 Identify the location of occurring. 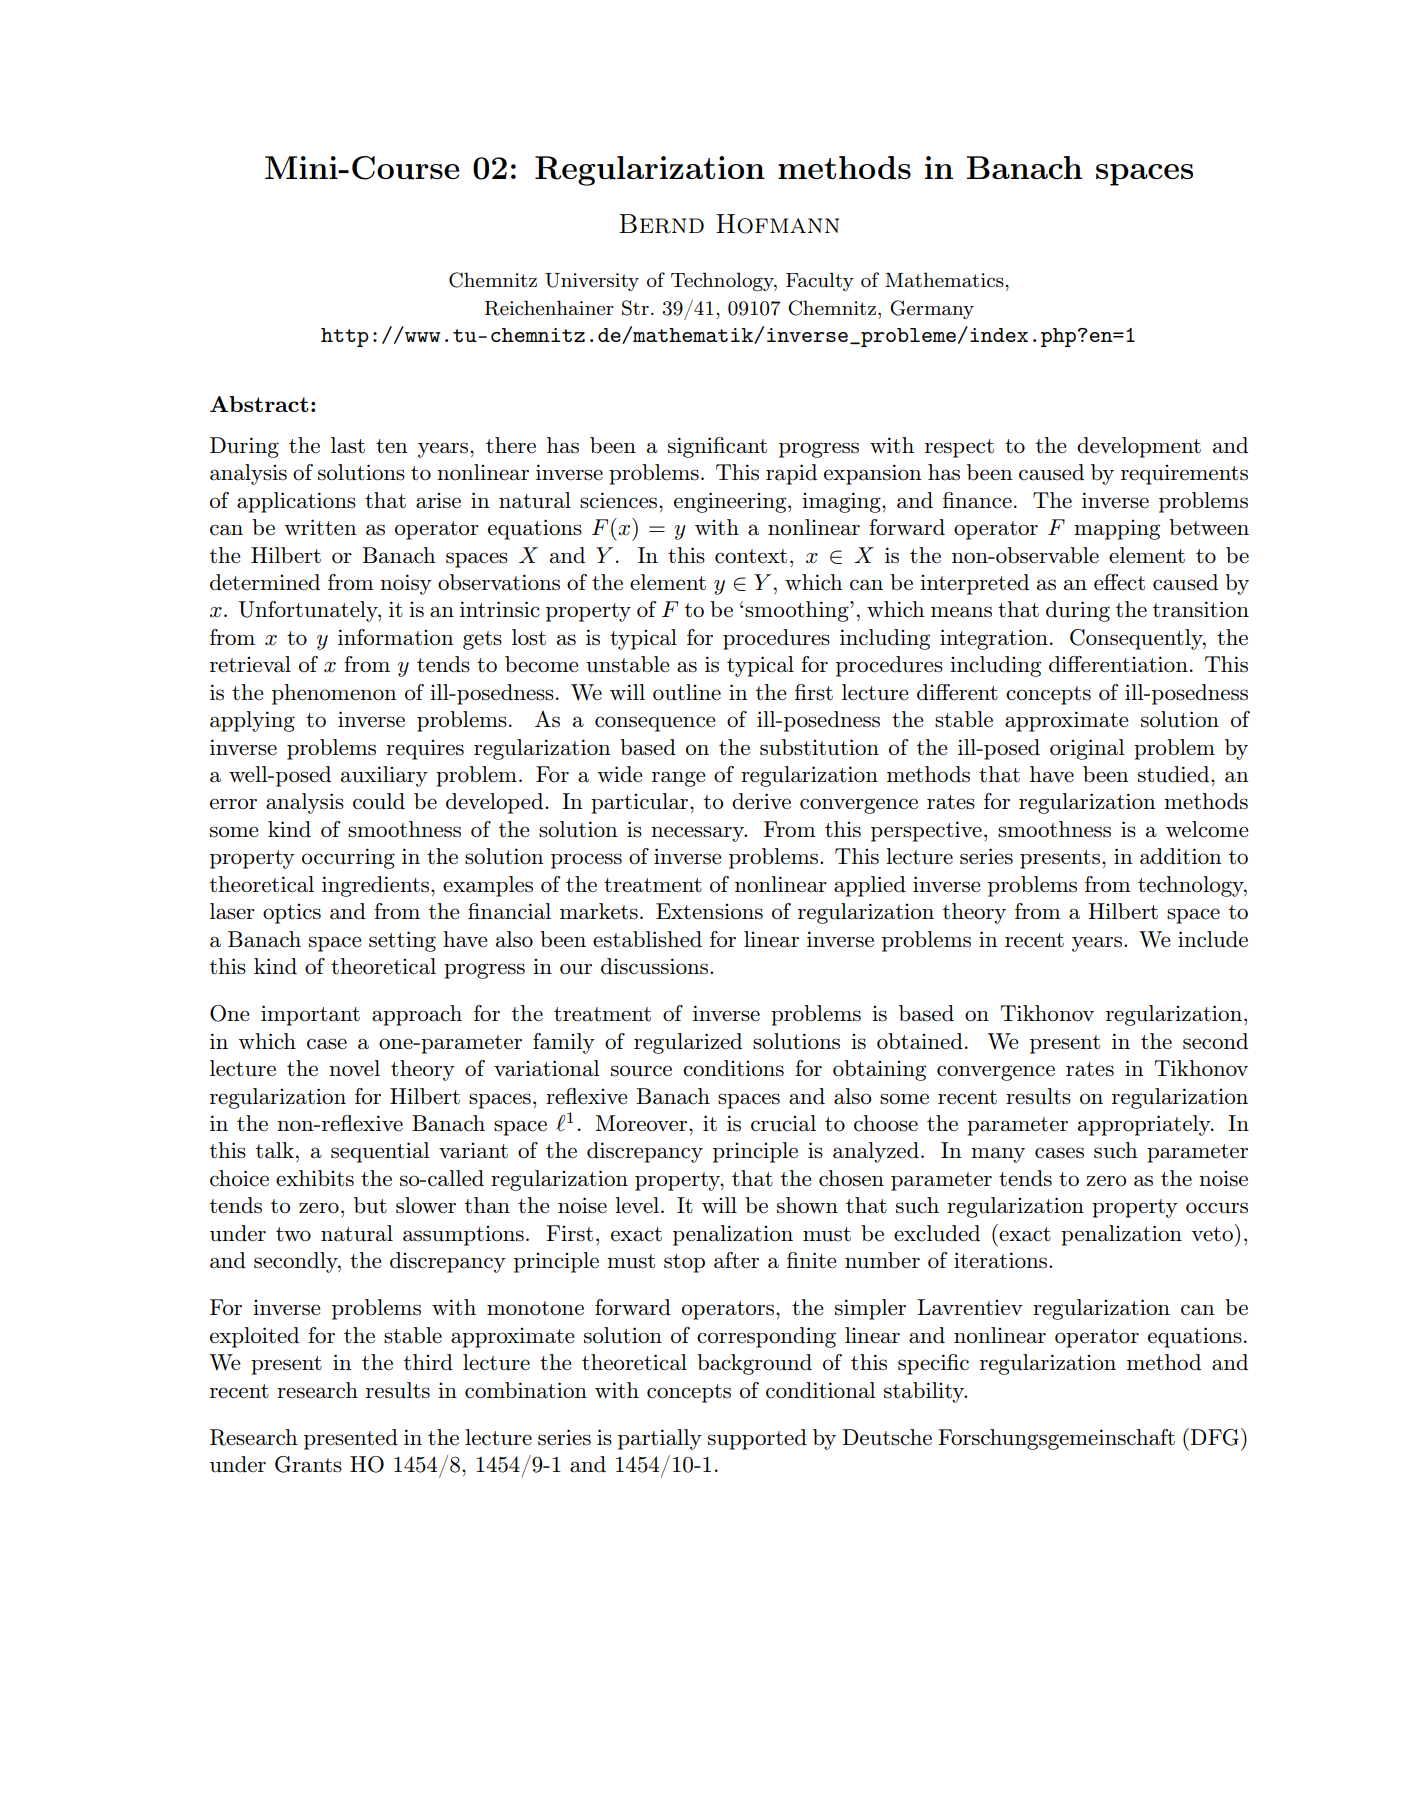
(348, 858).
